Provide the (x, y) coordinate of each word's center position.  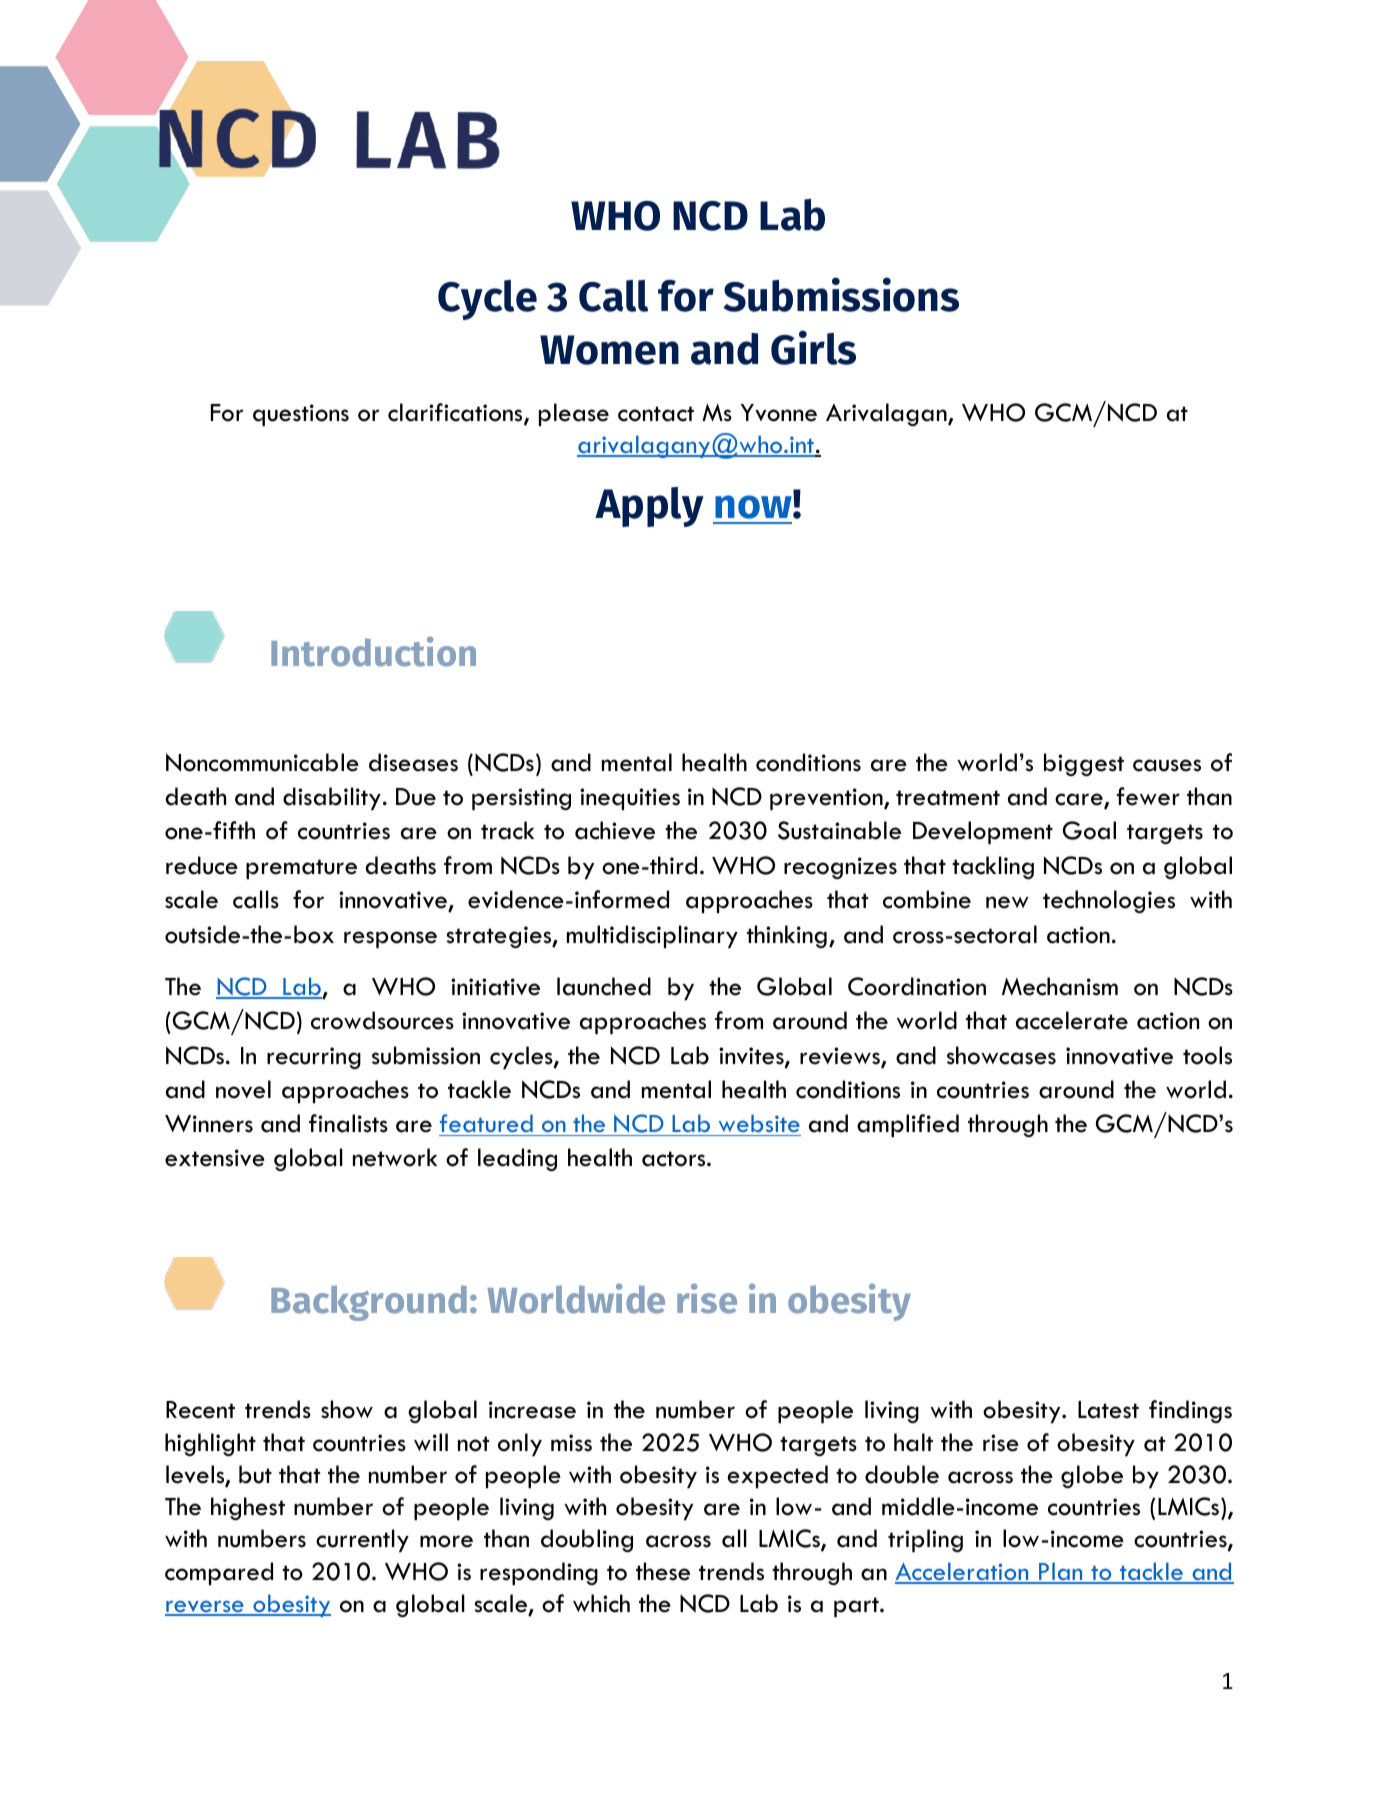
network (395, 1157)
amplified (908, 1125)
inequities (630, 799)
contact (656, 414)
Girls (813, 347)
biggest (1084, 764)
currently (362, 1540)
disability (332, 798)
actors (675, 1159)
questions (301, 415)
